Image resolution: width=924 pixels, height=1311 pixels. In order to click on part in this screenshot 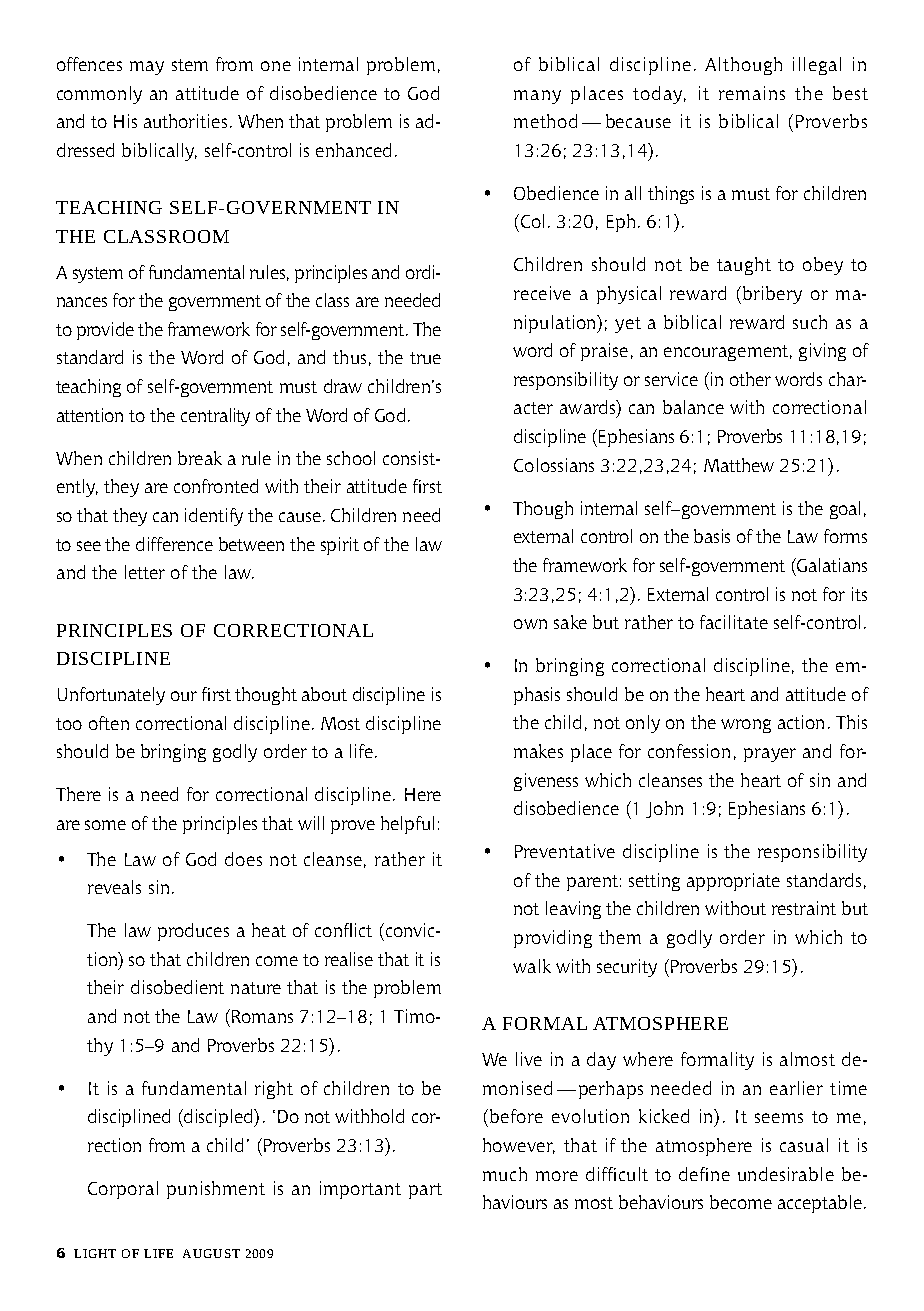, I will do `click(425, 1191)`.
